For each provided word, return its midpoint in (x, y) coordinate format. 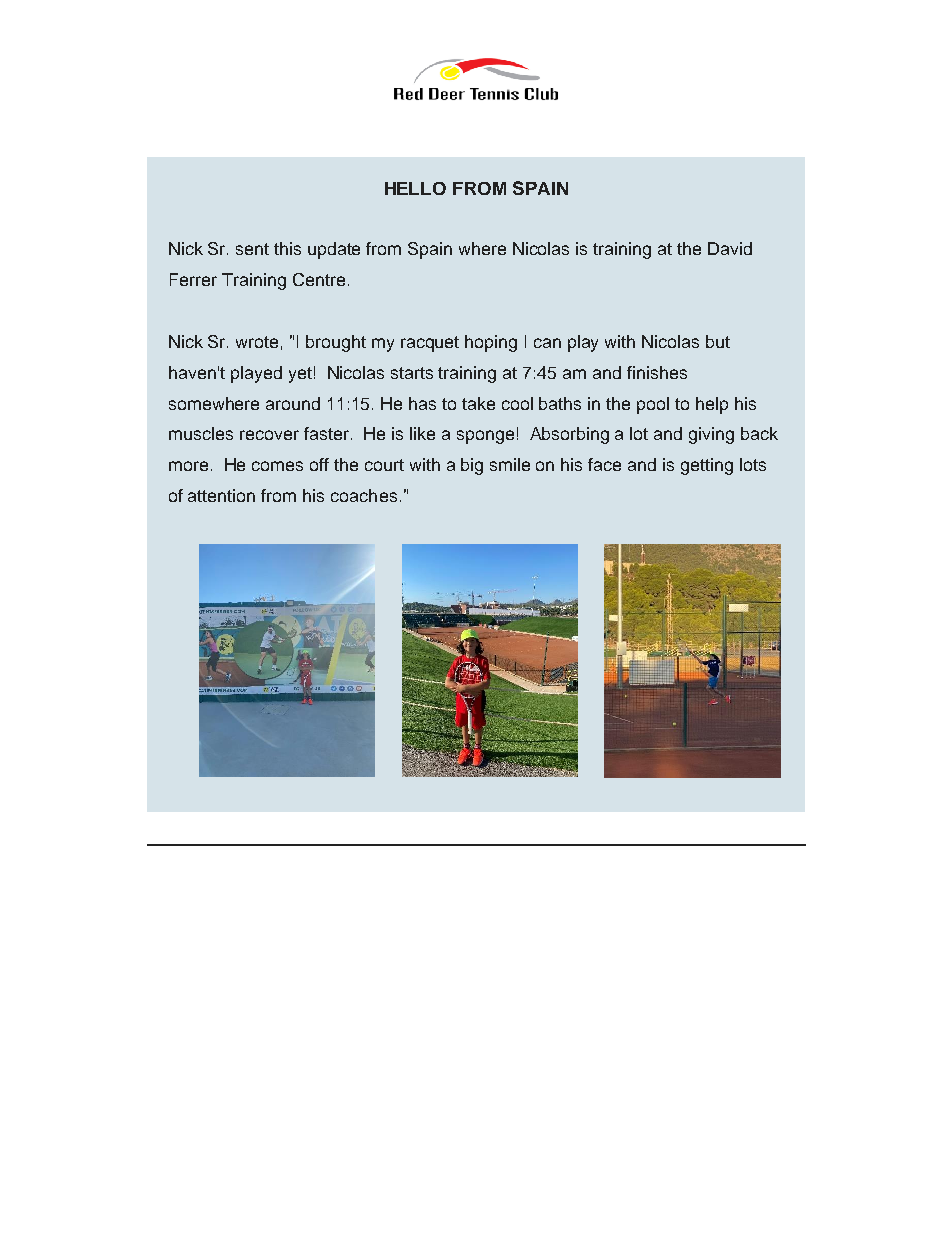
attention (221, 495)
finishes (657, 372)
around (293, 403)
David (730, 248)
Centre (319, 279)
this (287, 248)
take (478, 403)
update (334, 250)
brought (336, 343)
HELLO (415, 188)
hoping (491, 343)
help (712, 405)
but (718, 341)
